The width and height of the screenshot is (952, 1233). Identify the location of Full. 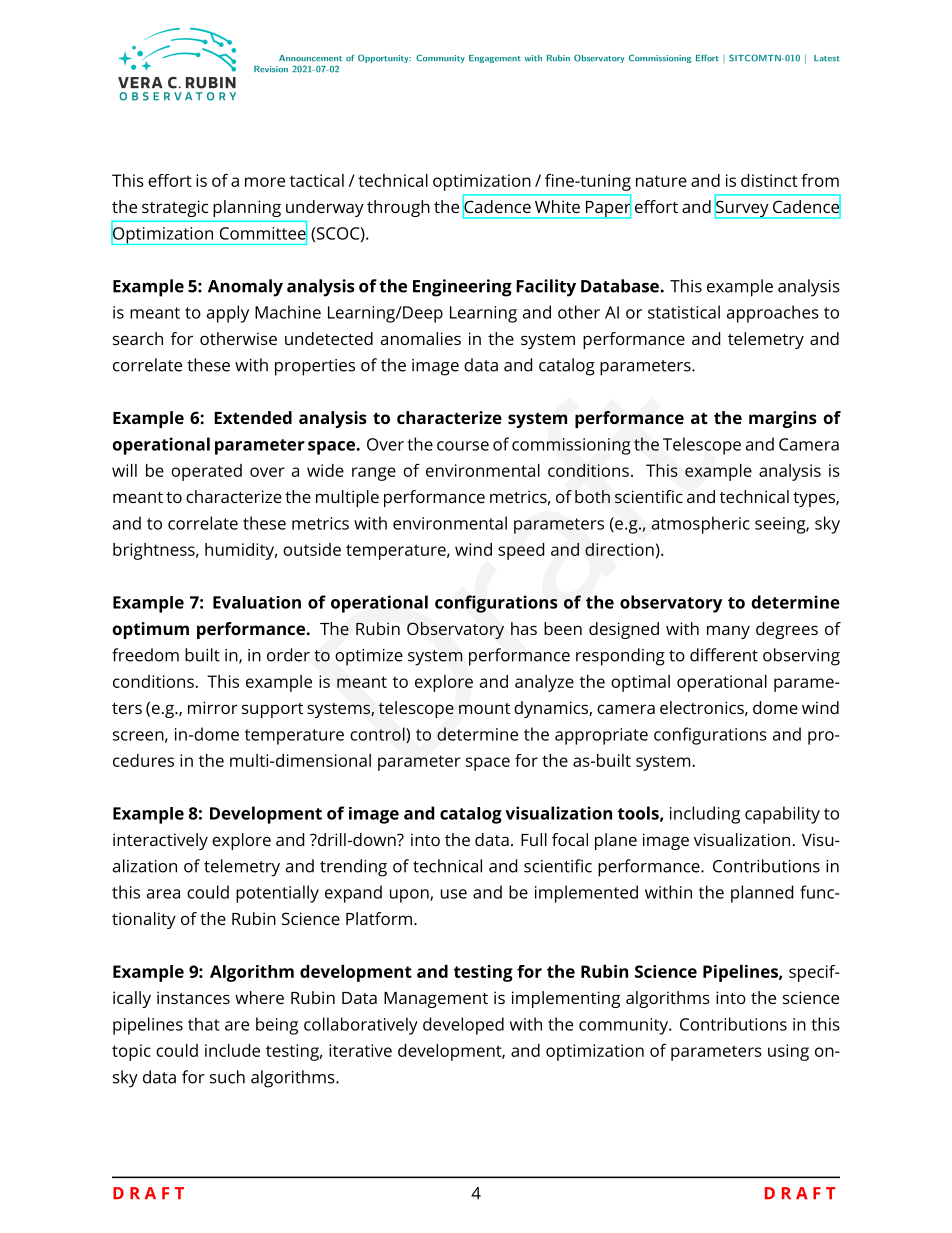
(534, 839).
